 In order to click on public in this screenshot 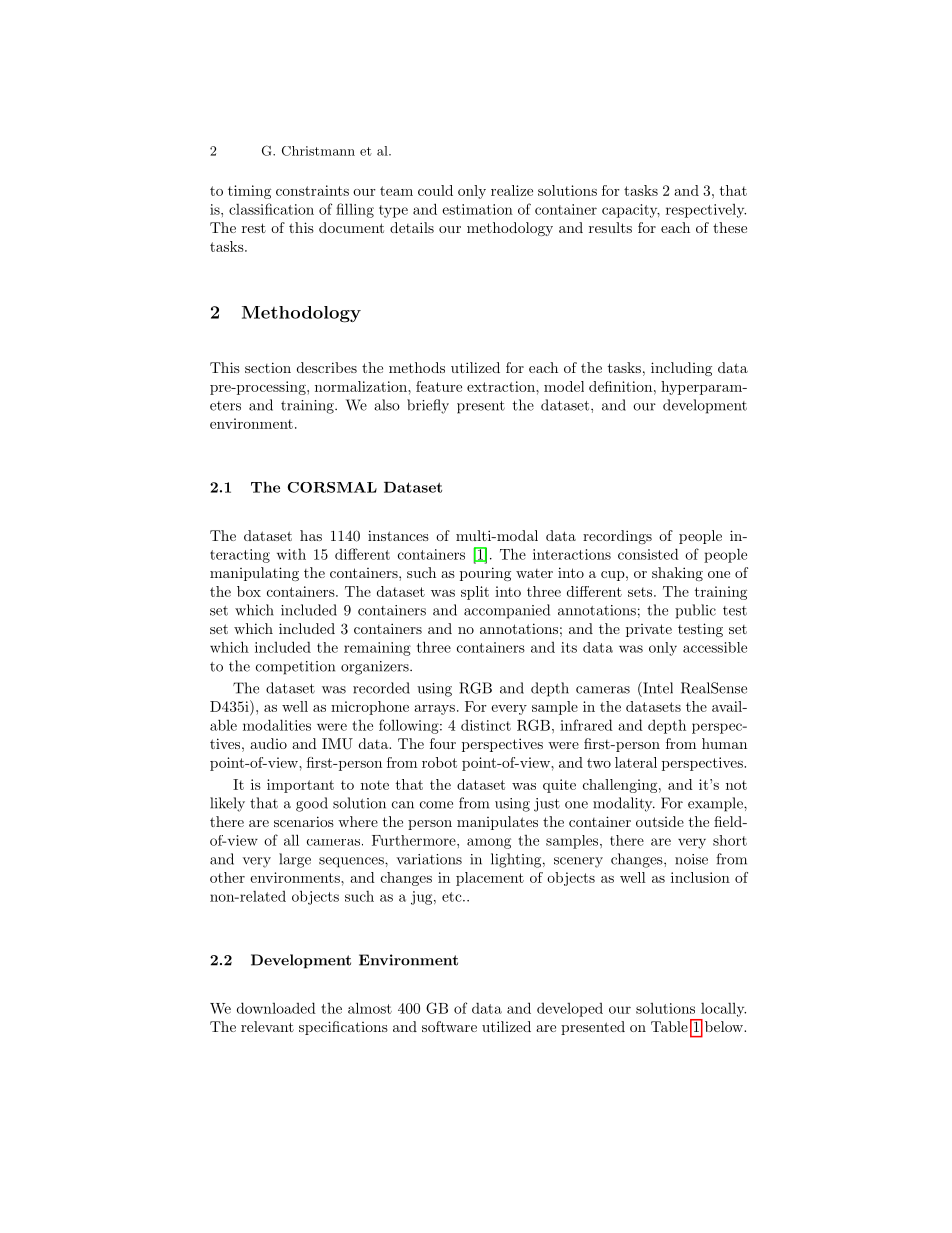, I will do `click(695, 611)`.
